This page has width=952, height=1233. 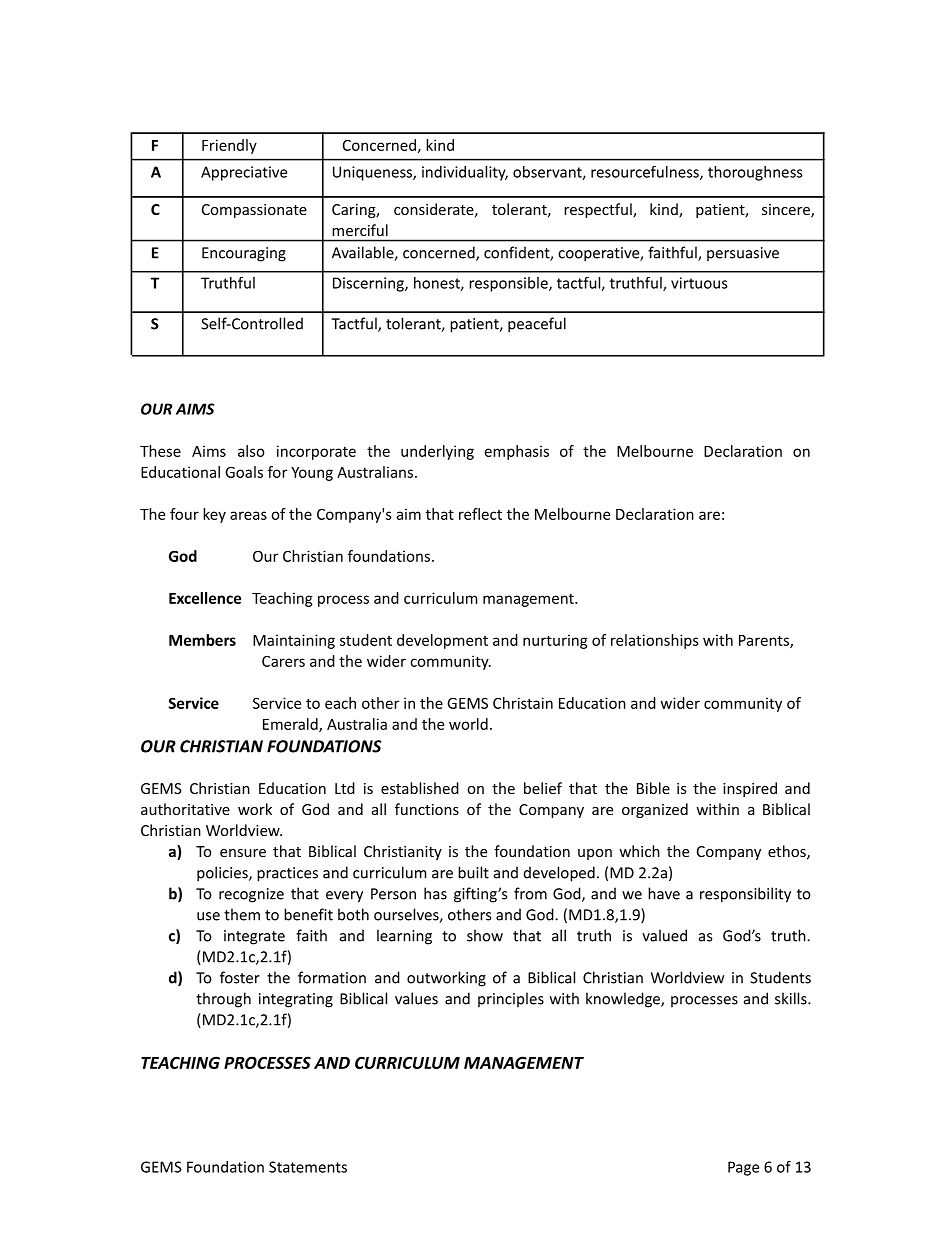 What do you see at coordinates (244, 173) in the page?
I see `Appreciative` at bounding box center [244, 173].
